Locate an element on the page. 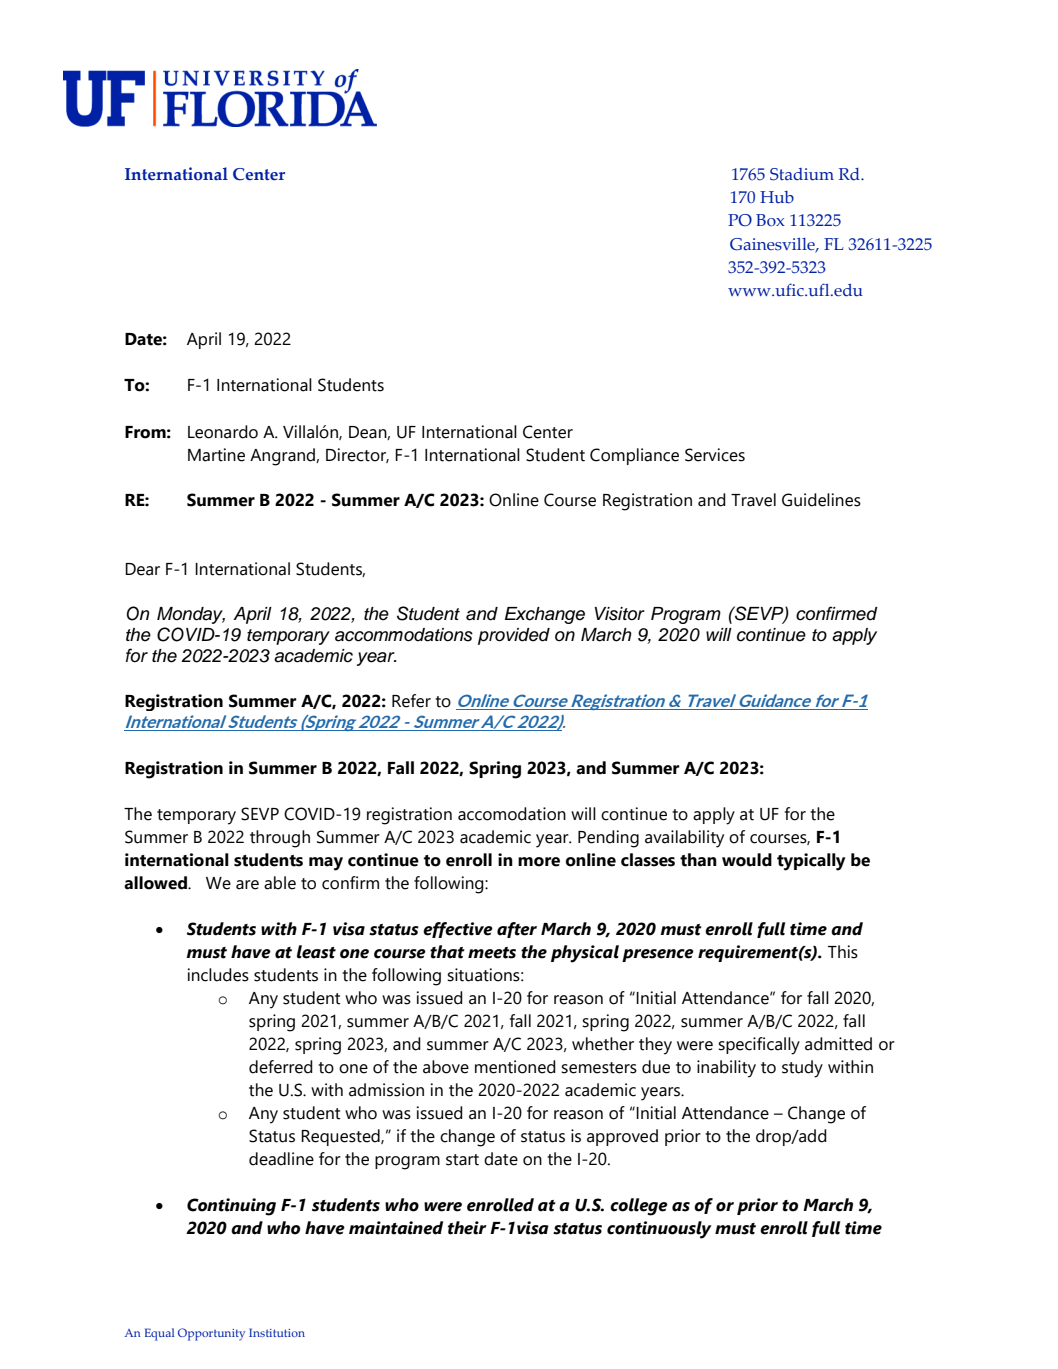 The image size is (1058, 1369). Leonardo is located at coordinates (223, 432).
